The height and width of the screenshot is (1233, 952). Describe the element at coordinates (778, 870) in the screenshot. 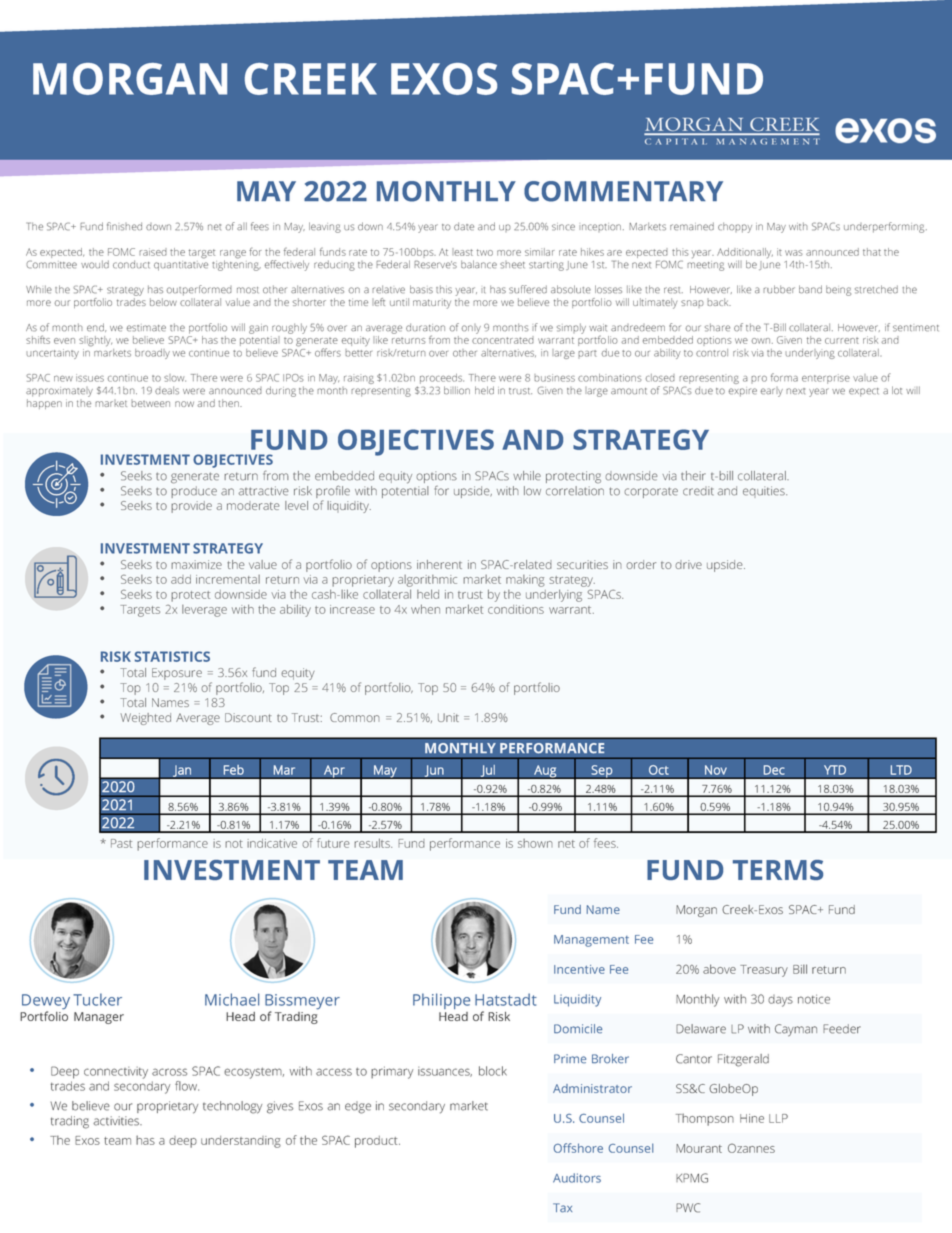

I see `TERMS` at that location.
